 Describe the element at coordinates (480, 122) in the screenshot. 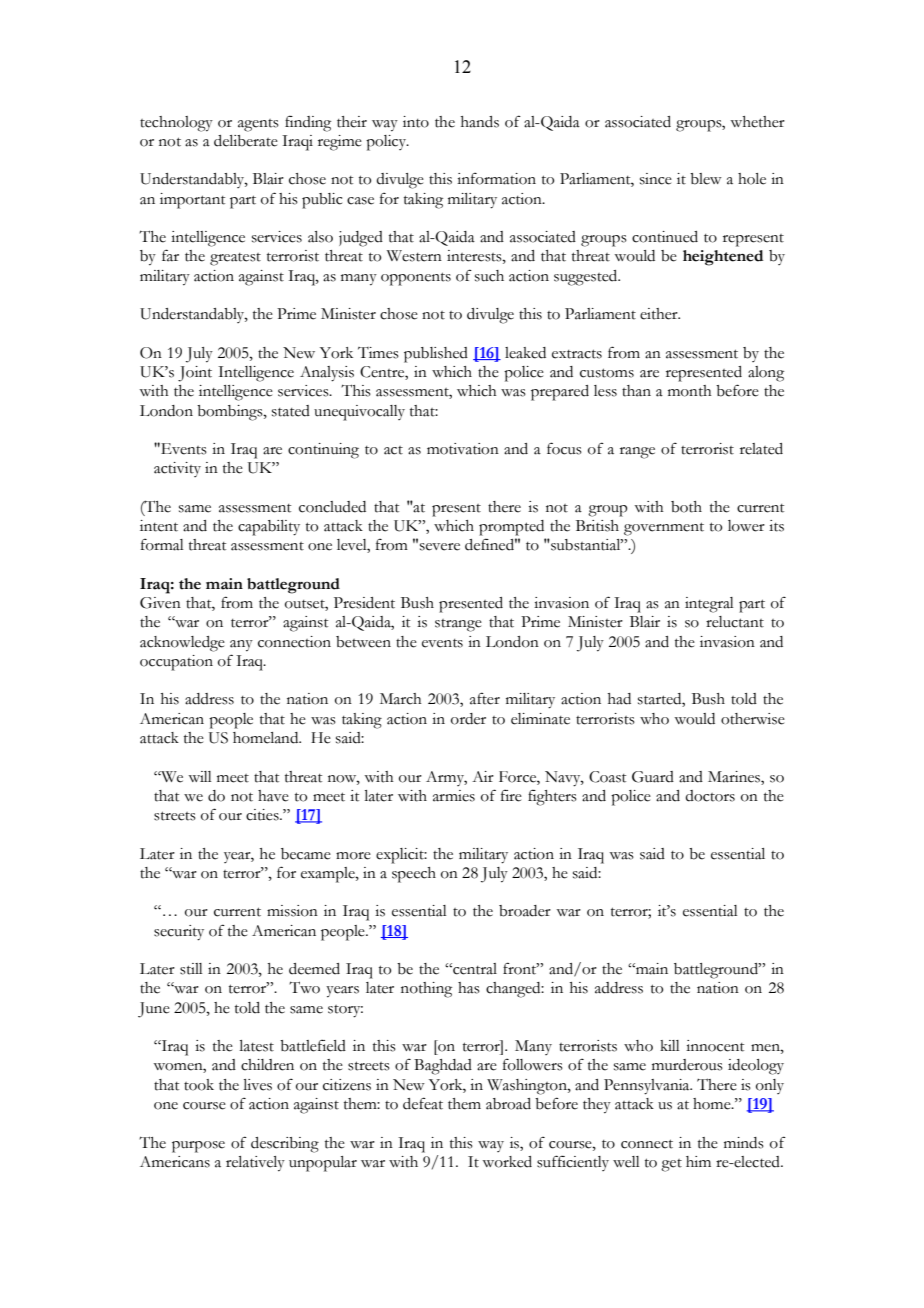

I see `hands` at that location.
